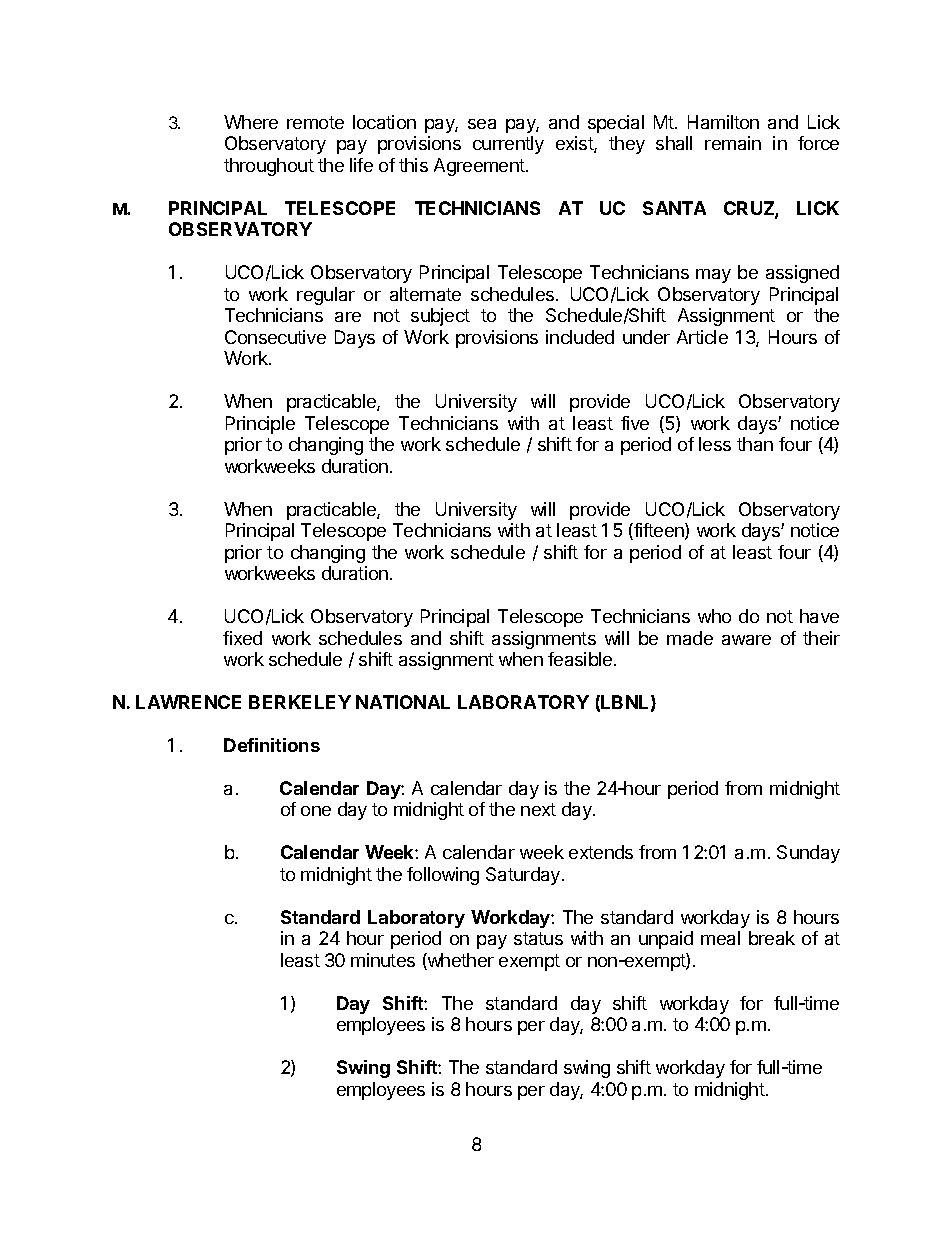 The width and height of the screenshot is (952, 1233). Describe the element at coordinates (383, 960) in the screenshot. I see `minutes` at that location.
